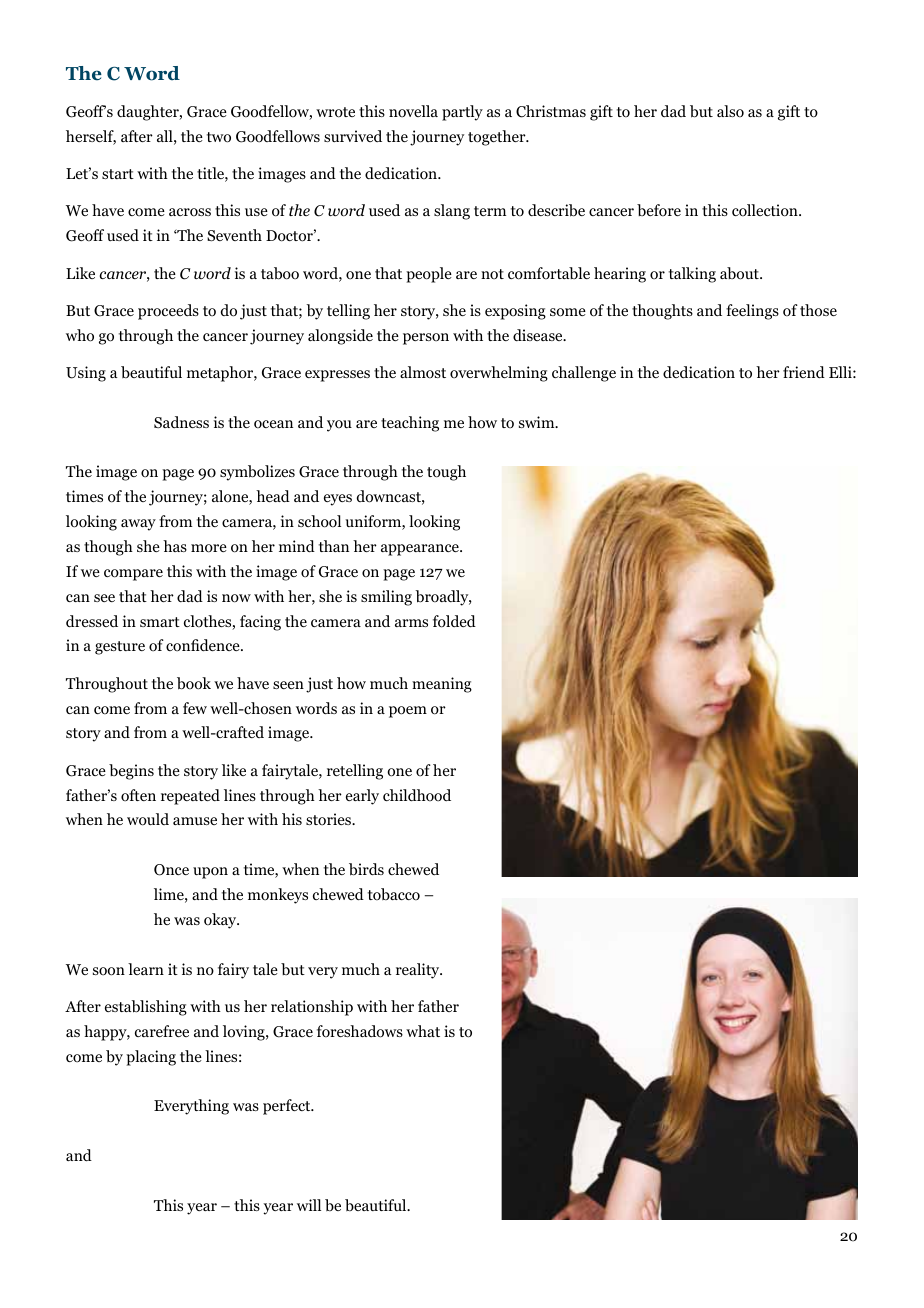 Image resolution: width=924 pixels, height=1308 pixels. I want to click on would, so click(148, 819).
